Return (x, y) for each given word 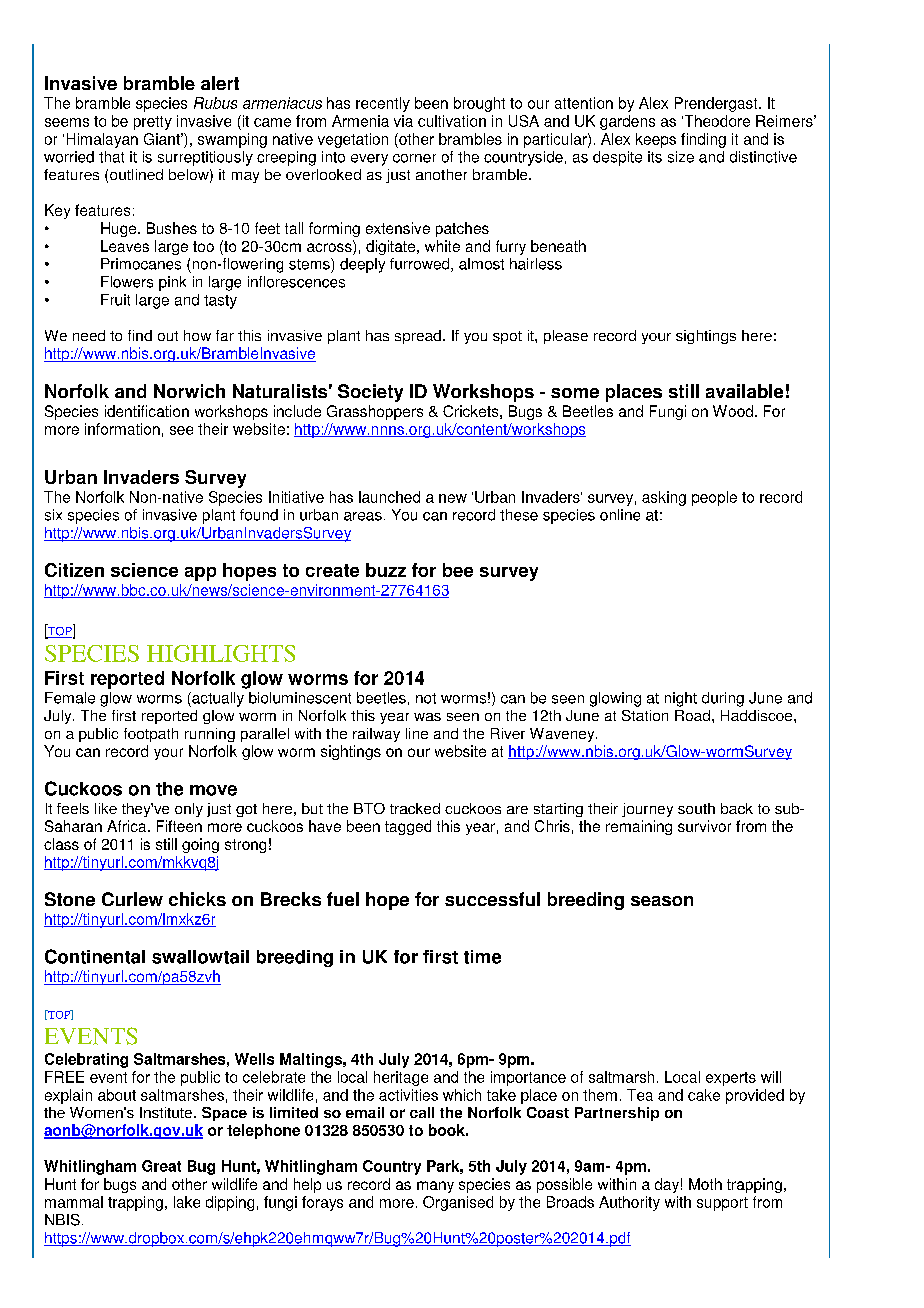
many (435, 1187)
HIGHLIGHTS (221, 653)
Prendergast (717, 104)
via (403, 121)
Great (161, 1166)
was (427, 717)
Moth (705, 1184)
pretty (153, 123)
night (681, 699)
